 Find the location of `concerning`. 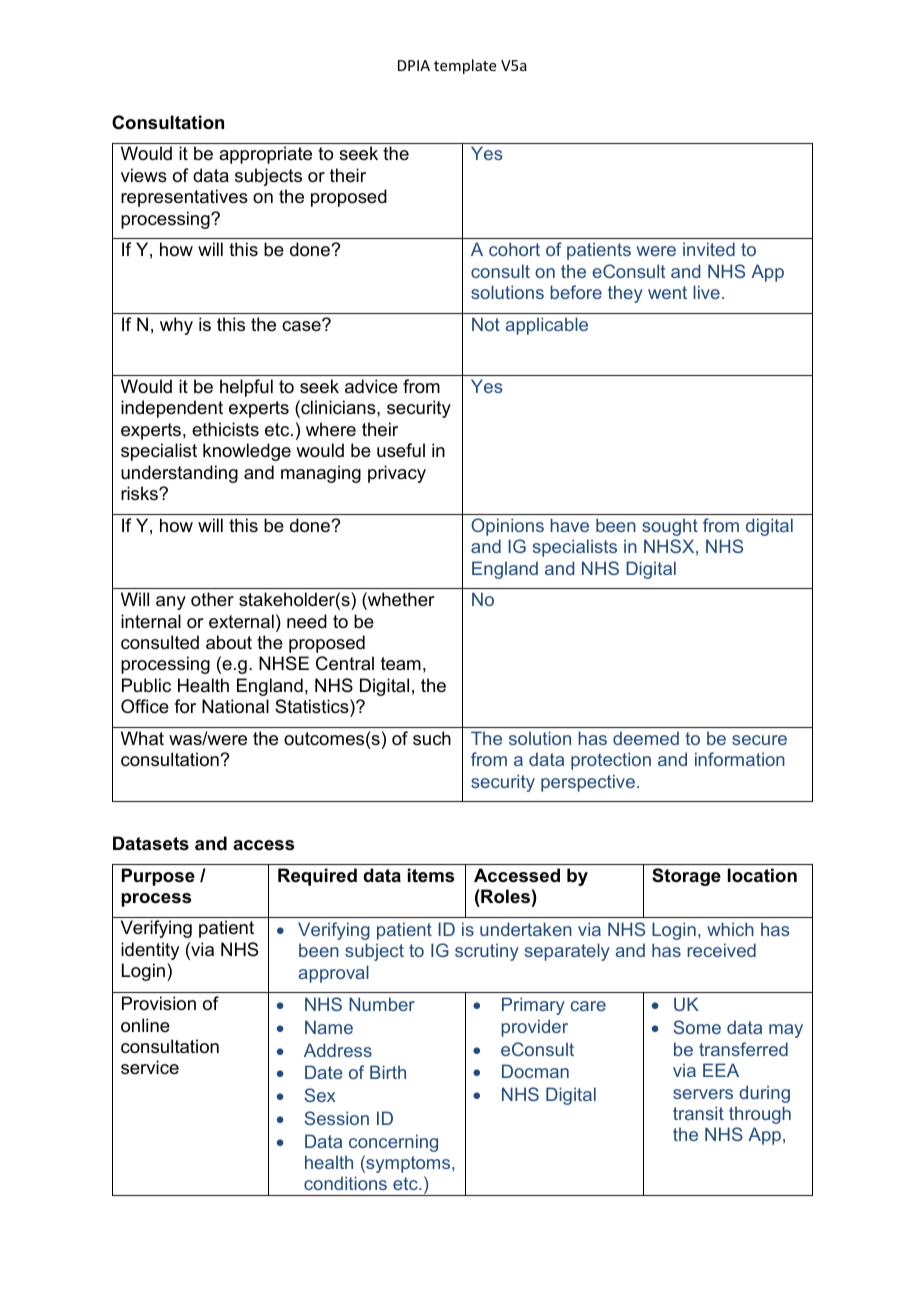

concerning is located at coordinates (393, 1143).
